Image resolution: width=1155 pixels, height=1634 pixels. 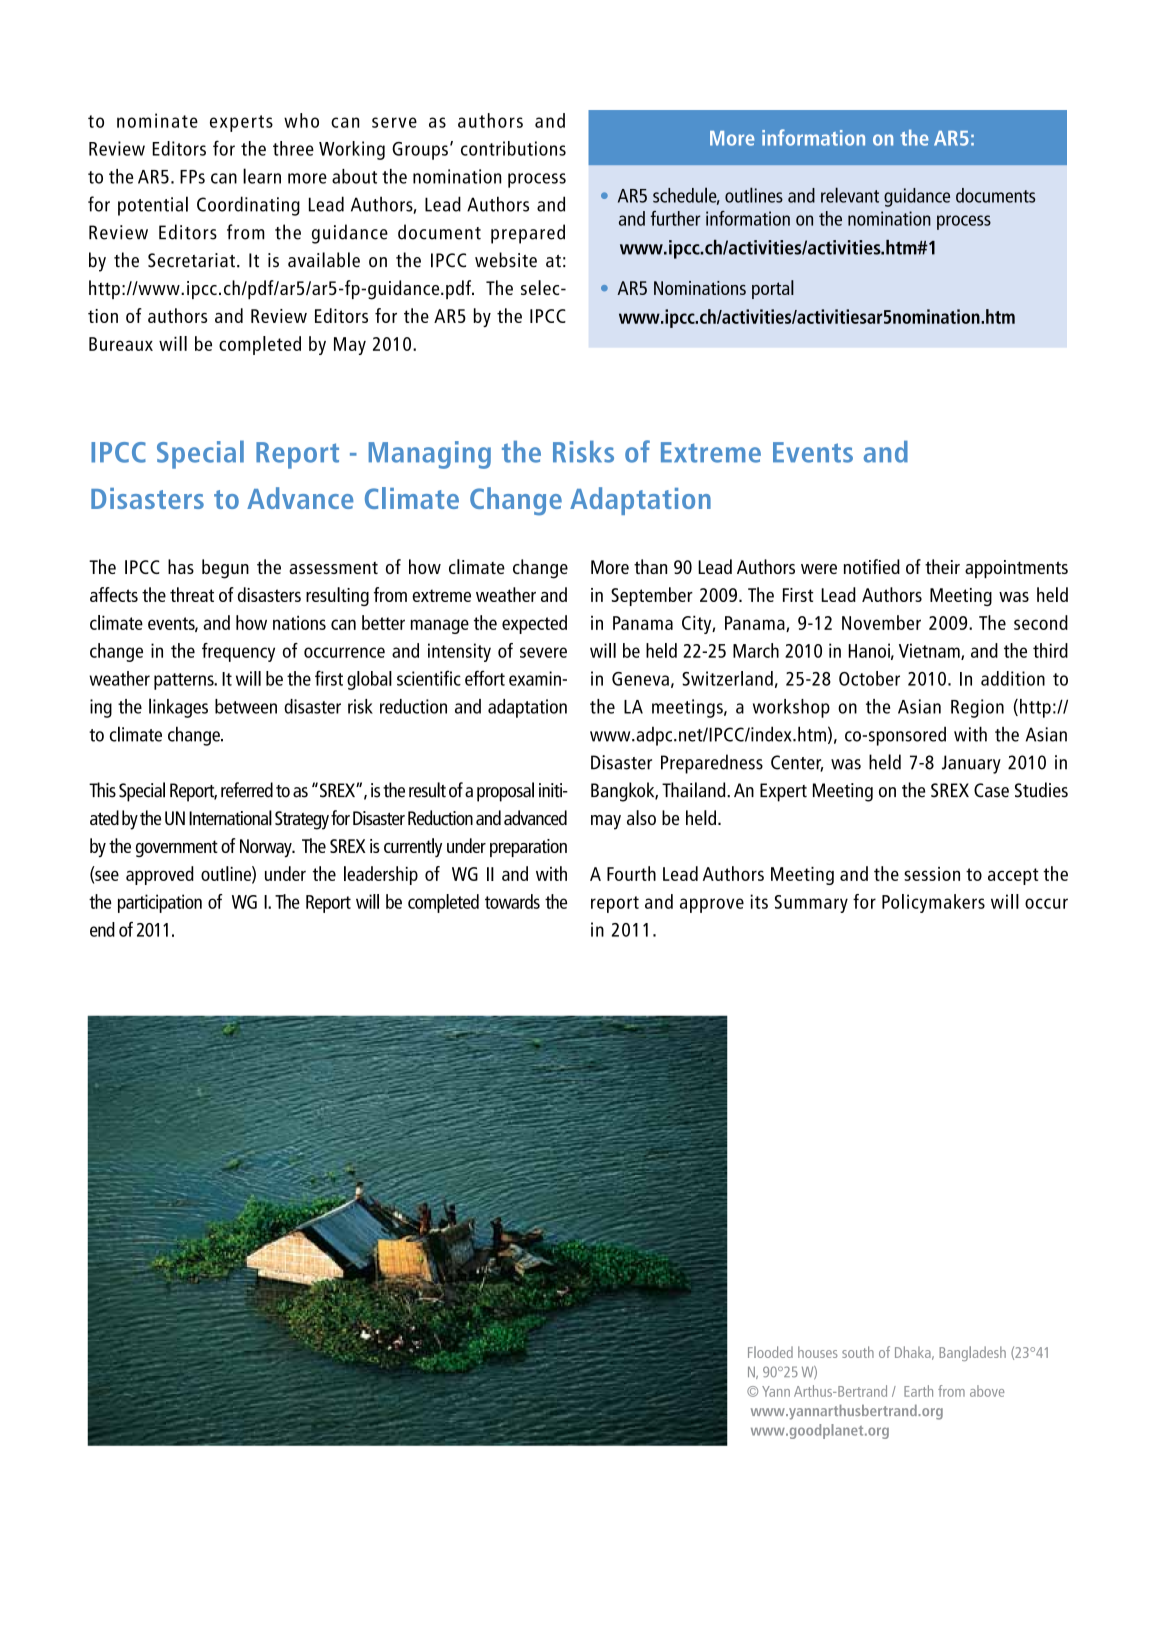 What do you see at coordinates (247, 790) in the image?
I see `referred` at bounding box center [247, 790].
